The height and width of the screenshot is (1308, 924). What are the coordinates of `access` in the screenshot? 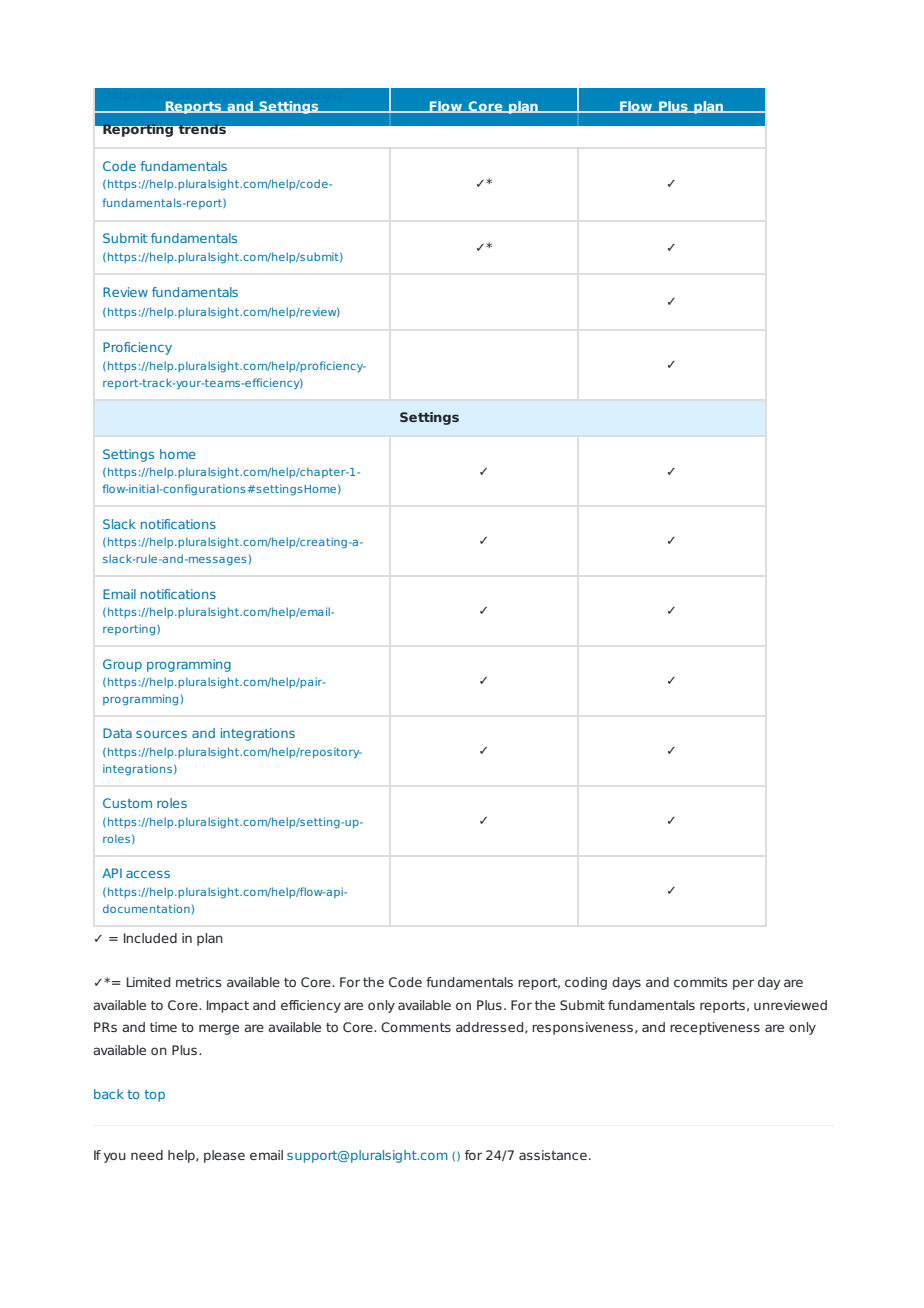 It's located at (148, 874).
